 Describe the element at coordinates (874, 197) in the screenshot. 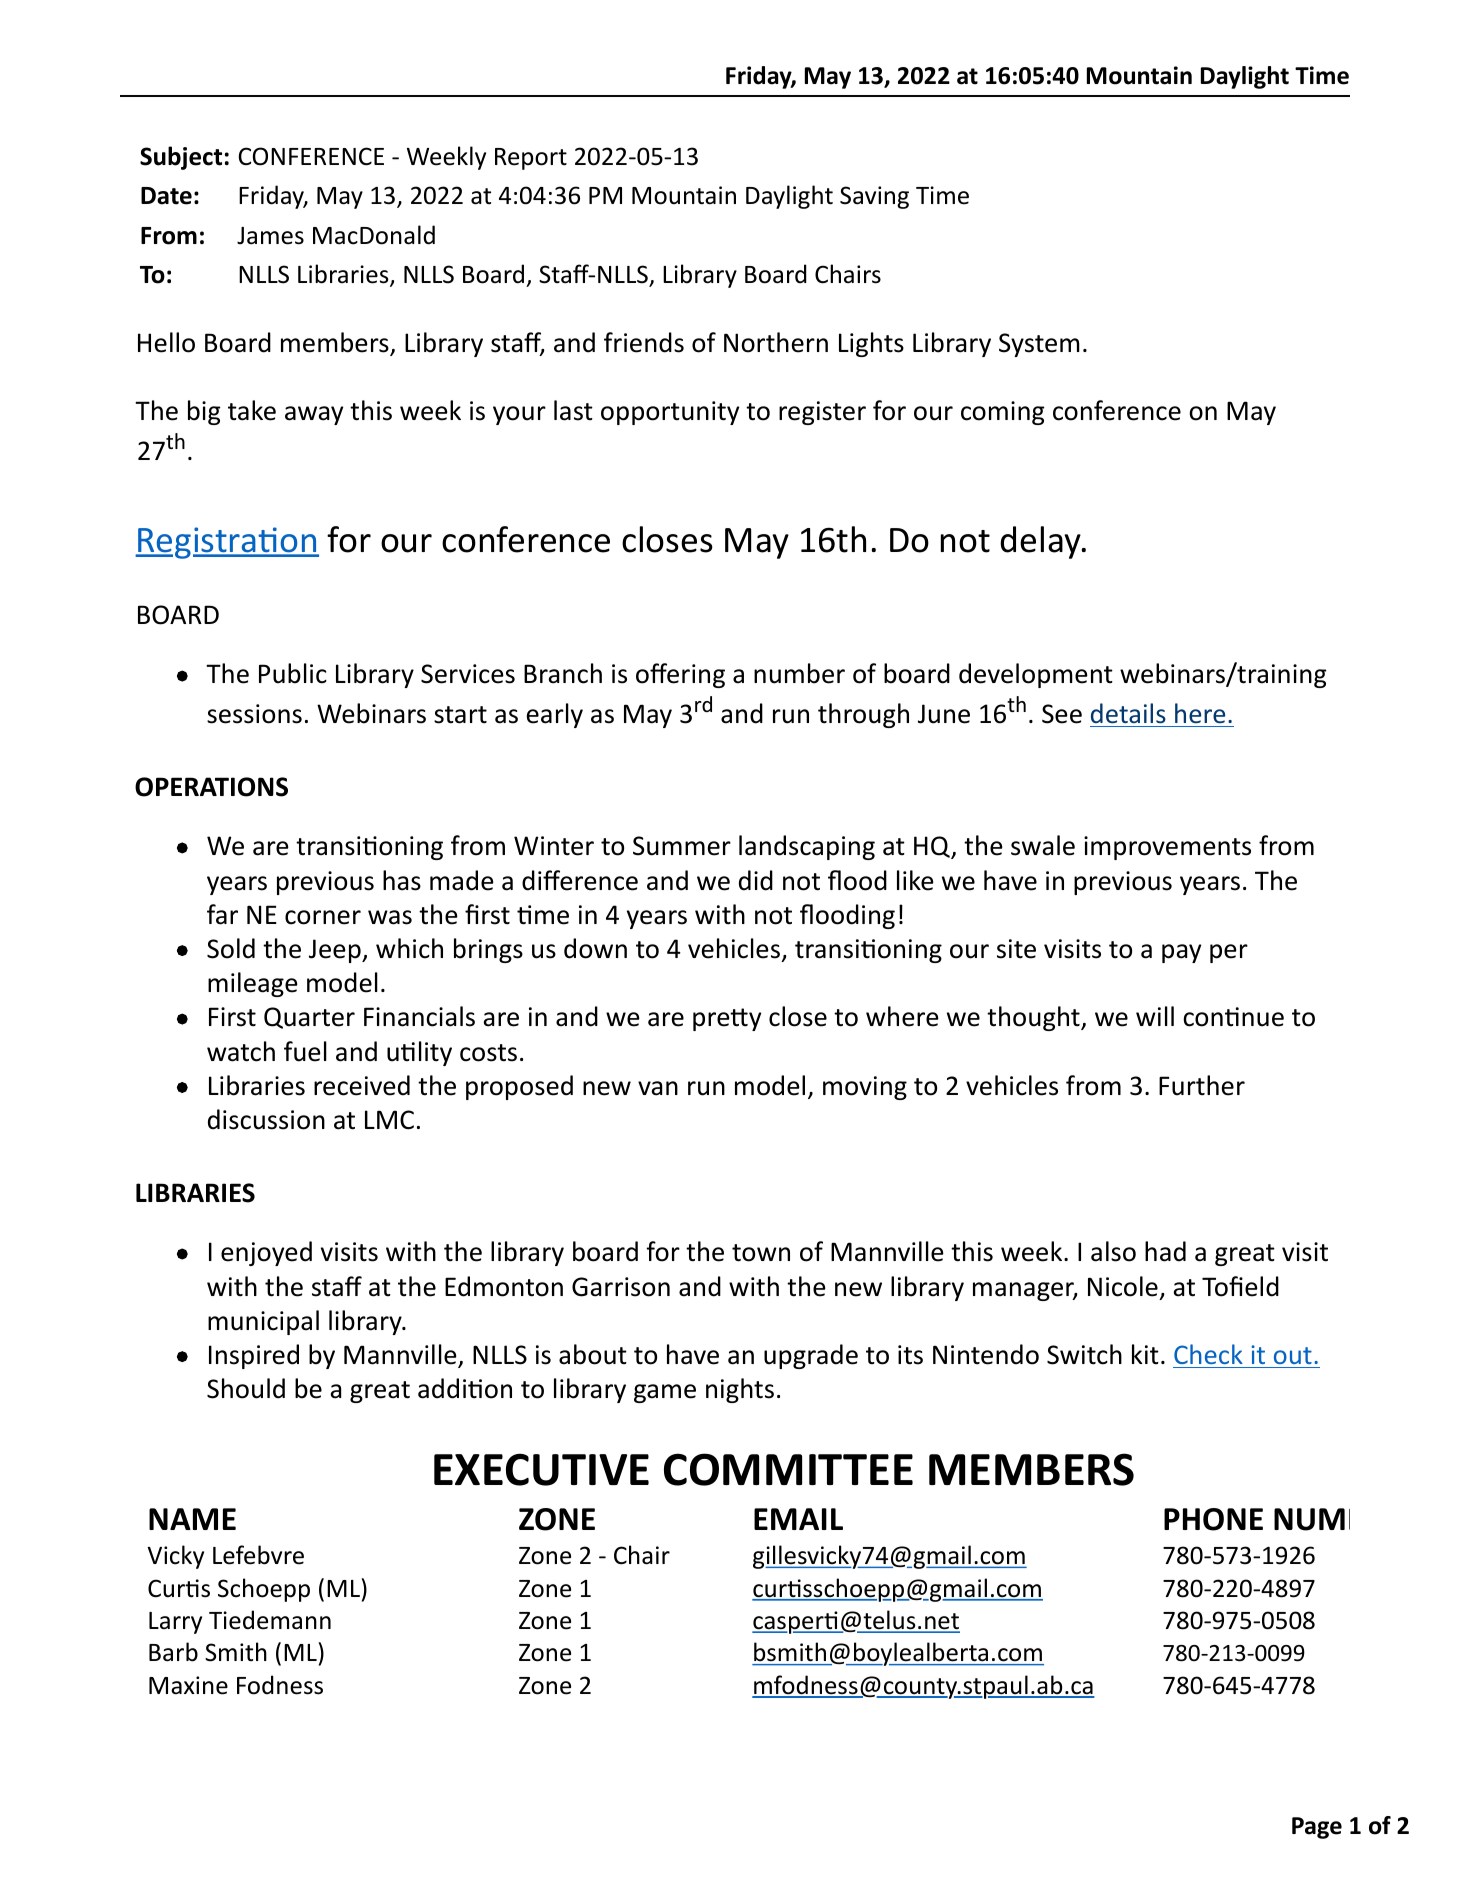

I see `Saving` at that location.
